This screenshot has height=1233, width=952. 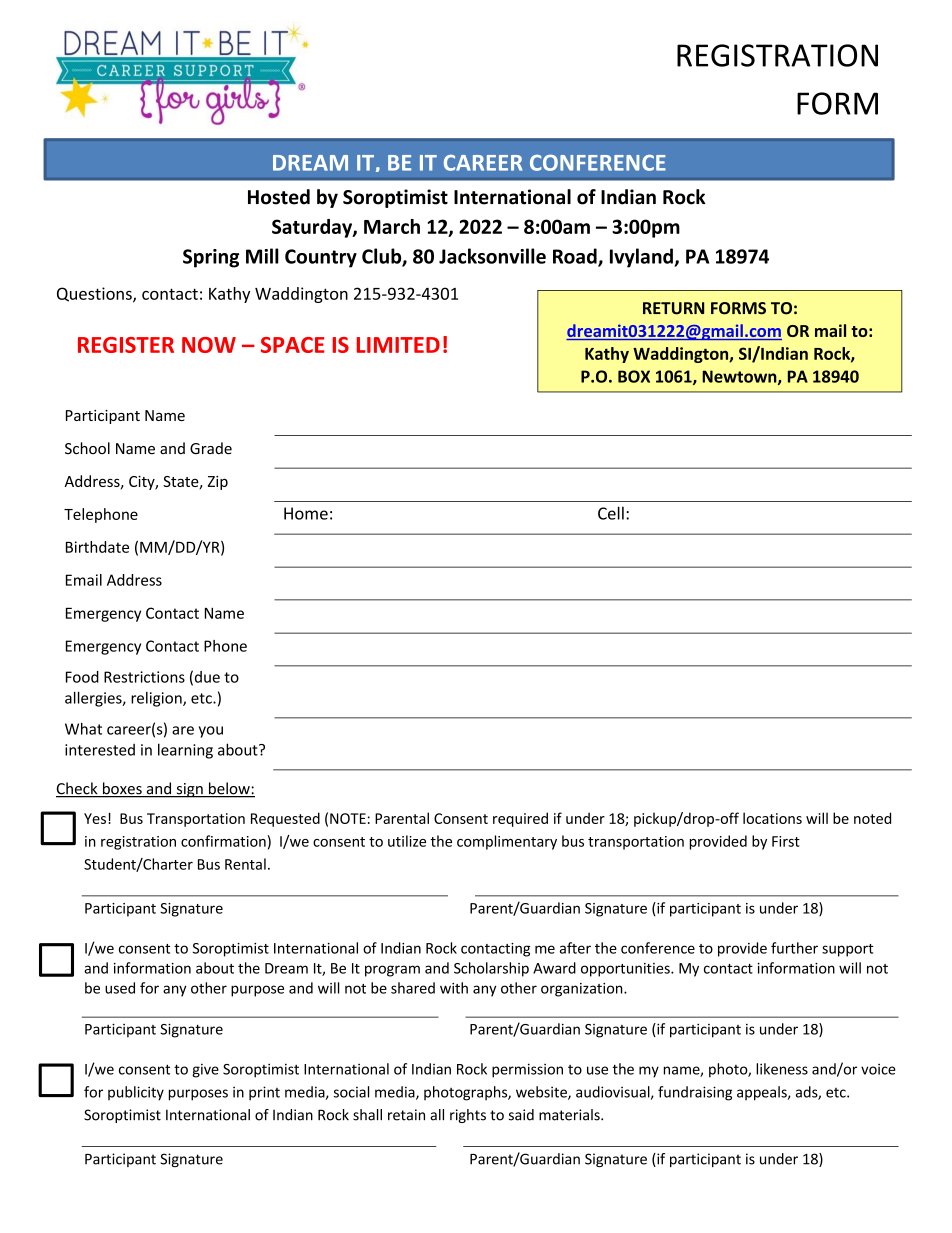 I want to click on RETURN, so click(x=673, y=308).
